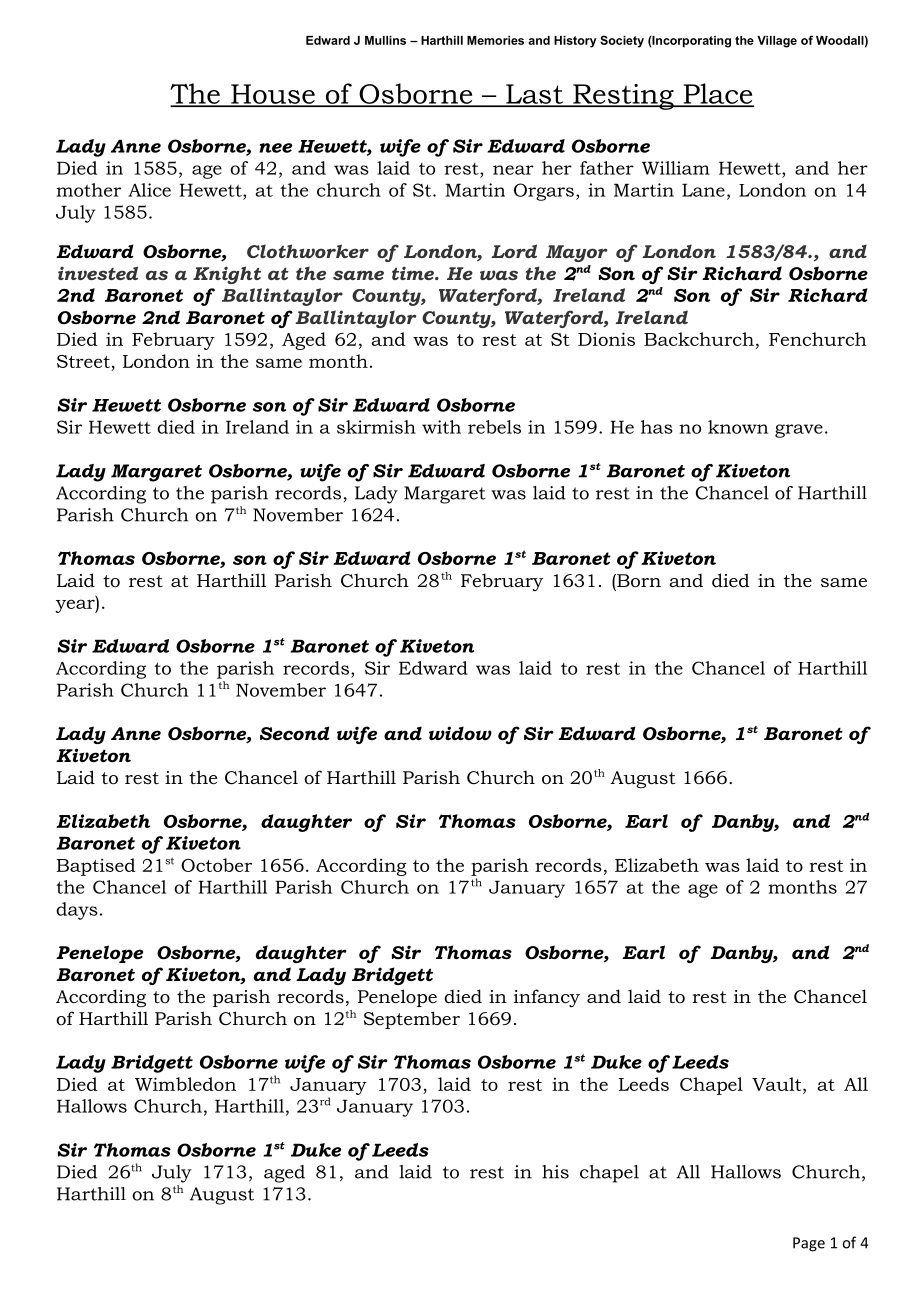 The height and width of the image is (1308, 924). What do you see at coordinates (738, 427) in the image?
I see `known` at bounding box center [738, 427].
